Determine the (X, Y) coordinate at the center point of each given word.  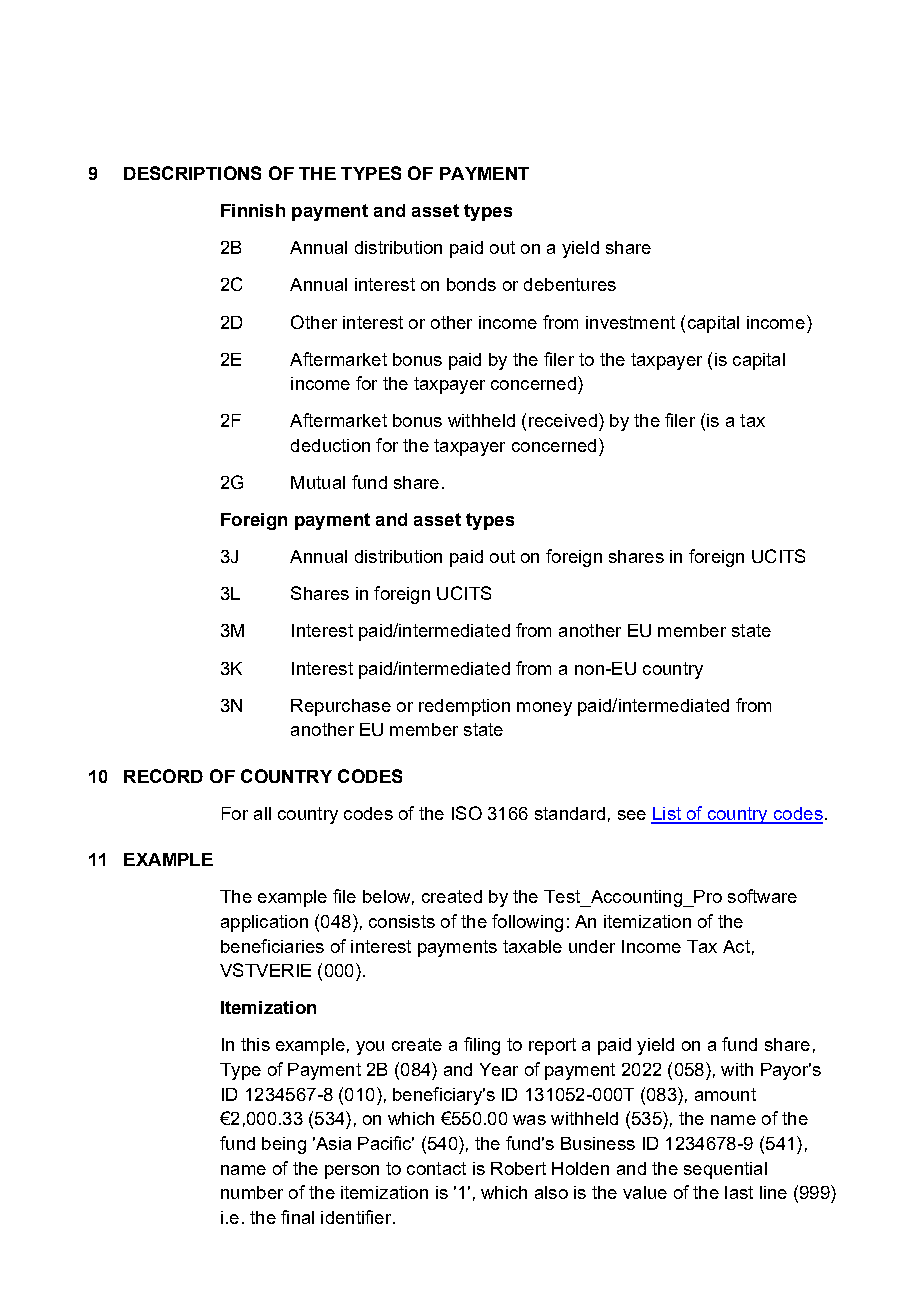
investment (630, 322)
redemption (464, 707)
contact (436, 1168)
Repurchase (341, 707)
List (667, 815)
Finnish (253, 210)
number (252, 1192)
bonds (471, 284)
